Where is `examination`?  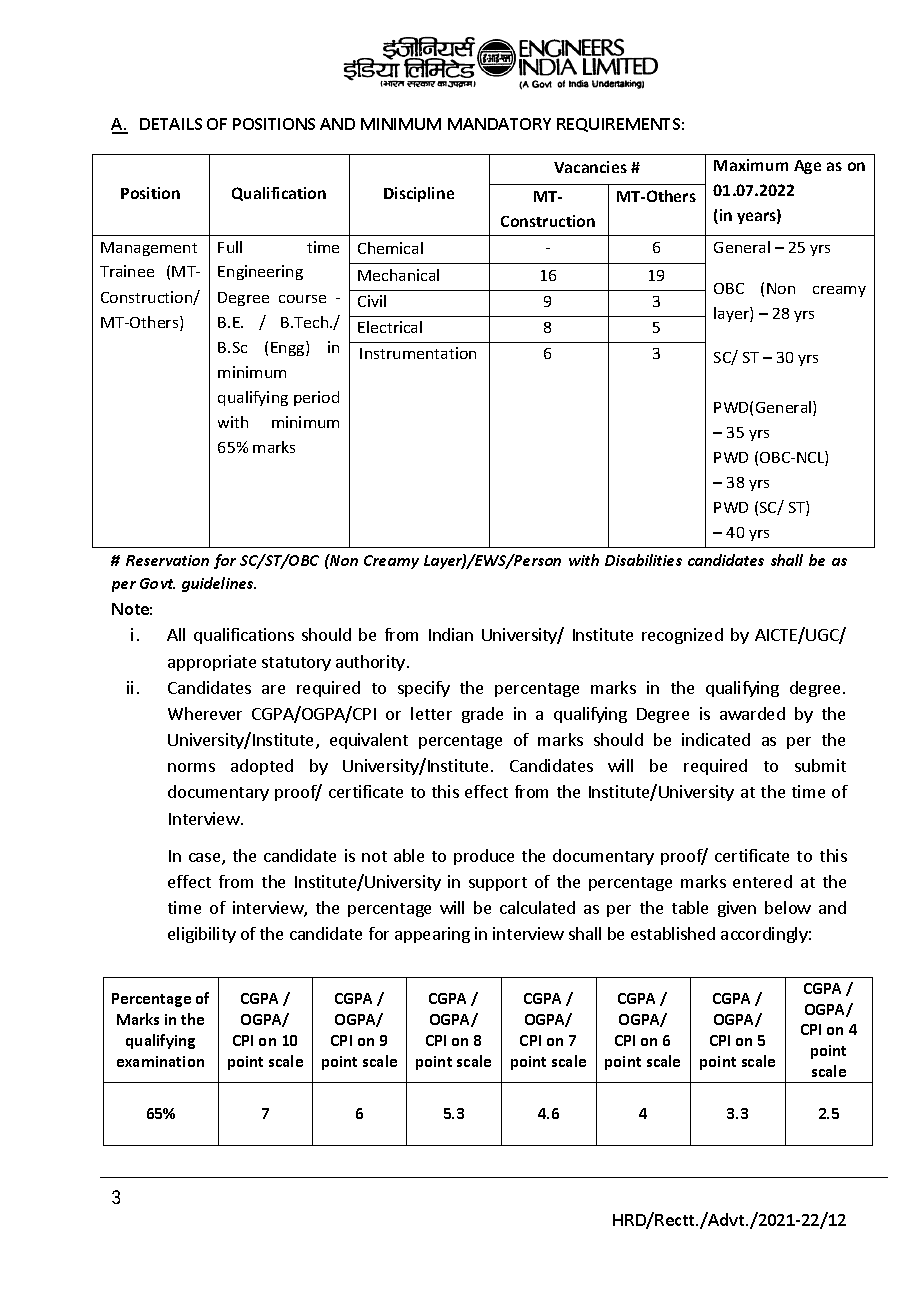 examination is located at coordinates (160, 1061).
